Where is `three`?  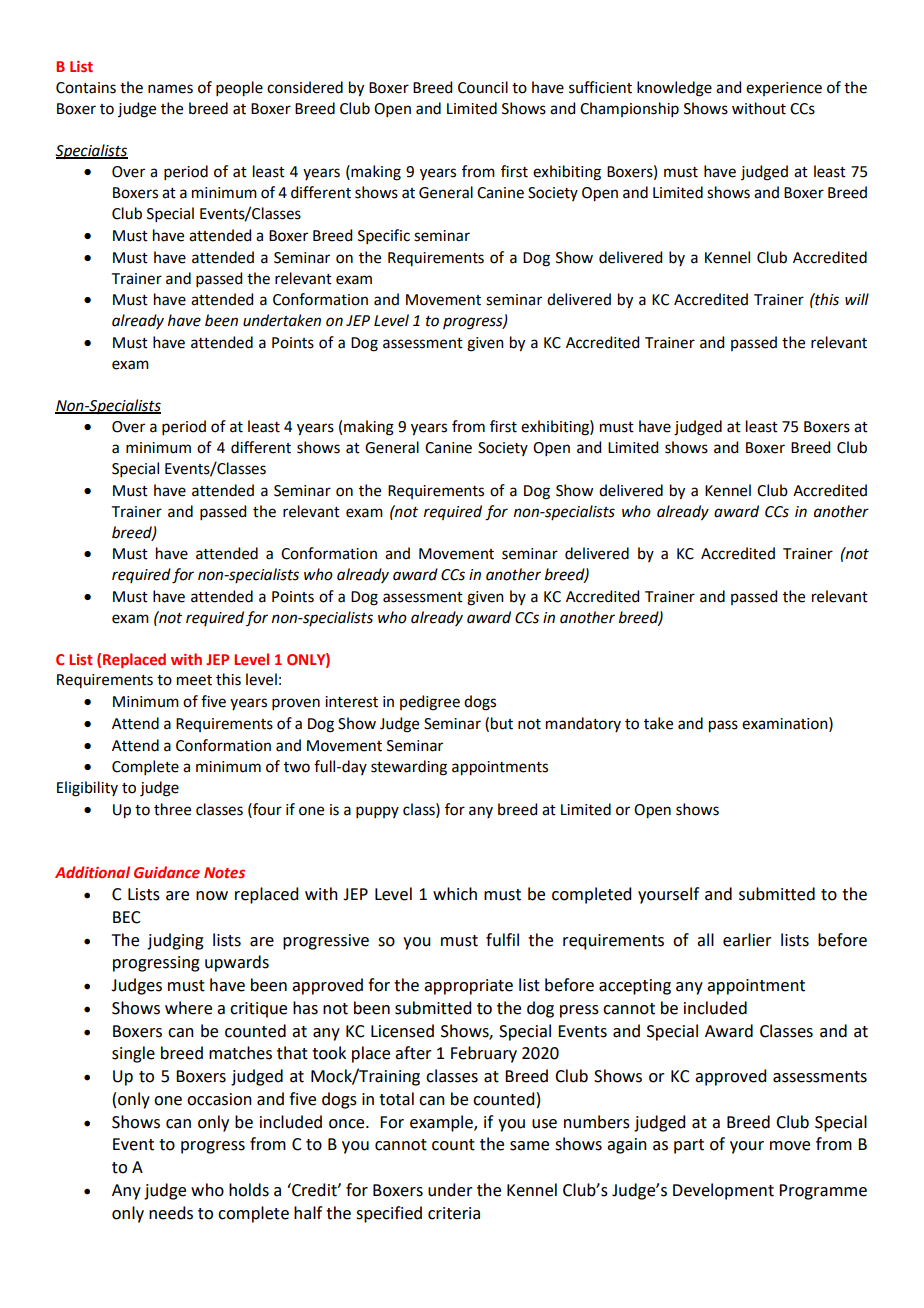
three is located at coordinates (172, 809).
